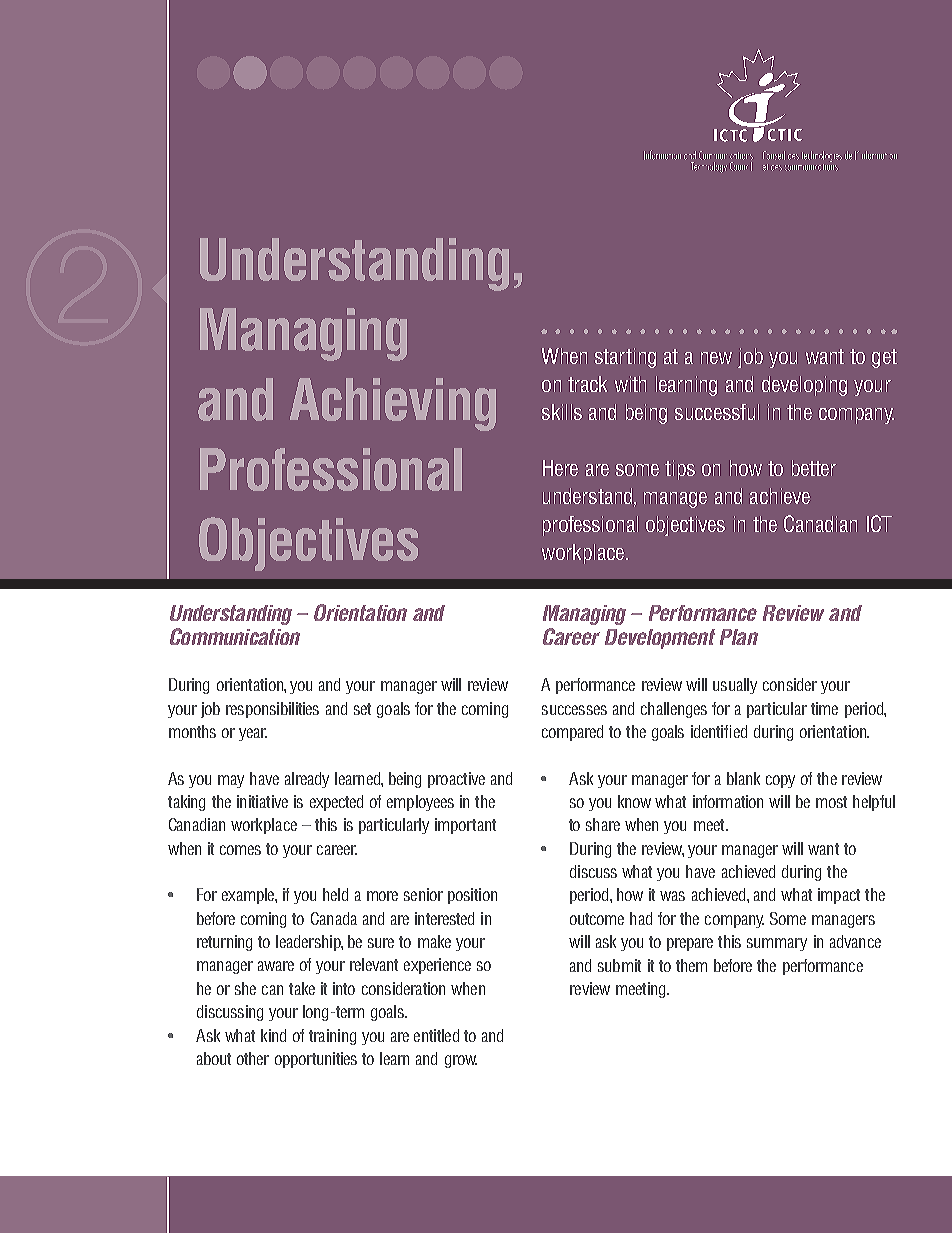 The width and height of the screenshot is (952, 1233). Describe the element at coordinates (273, 1035) in the screenshot. I see `kind` at that location.
